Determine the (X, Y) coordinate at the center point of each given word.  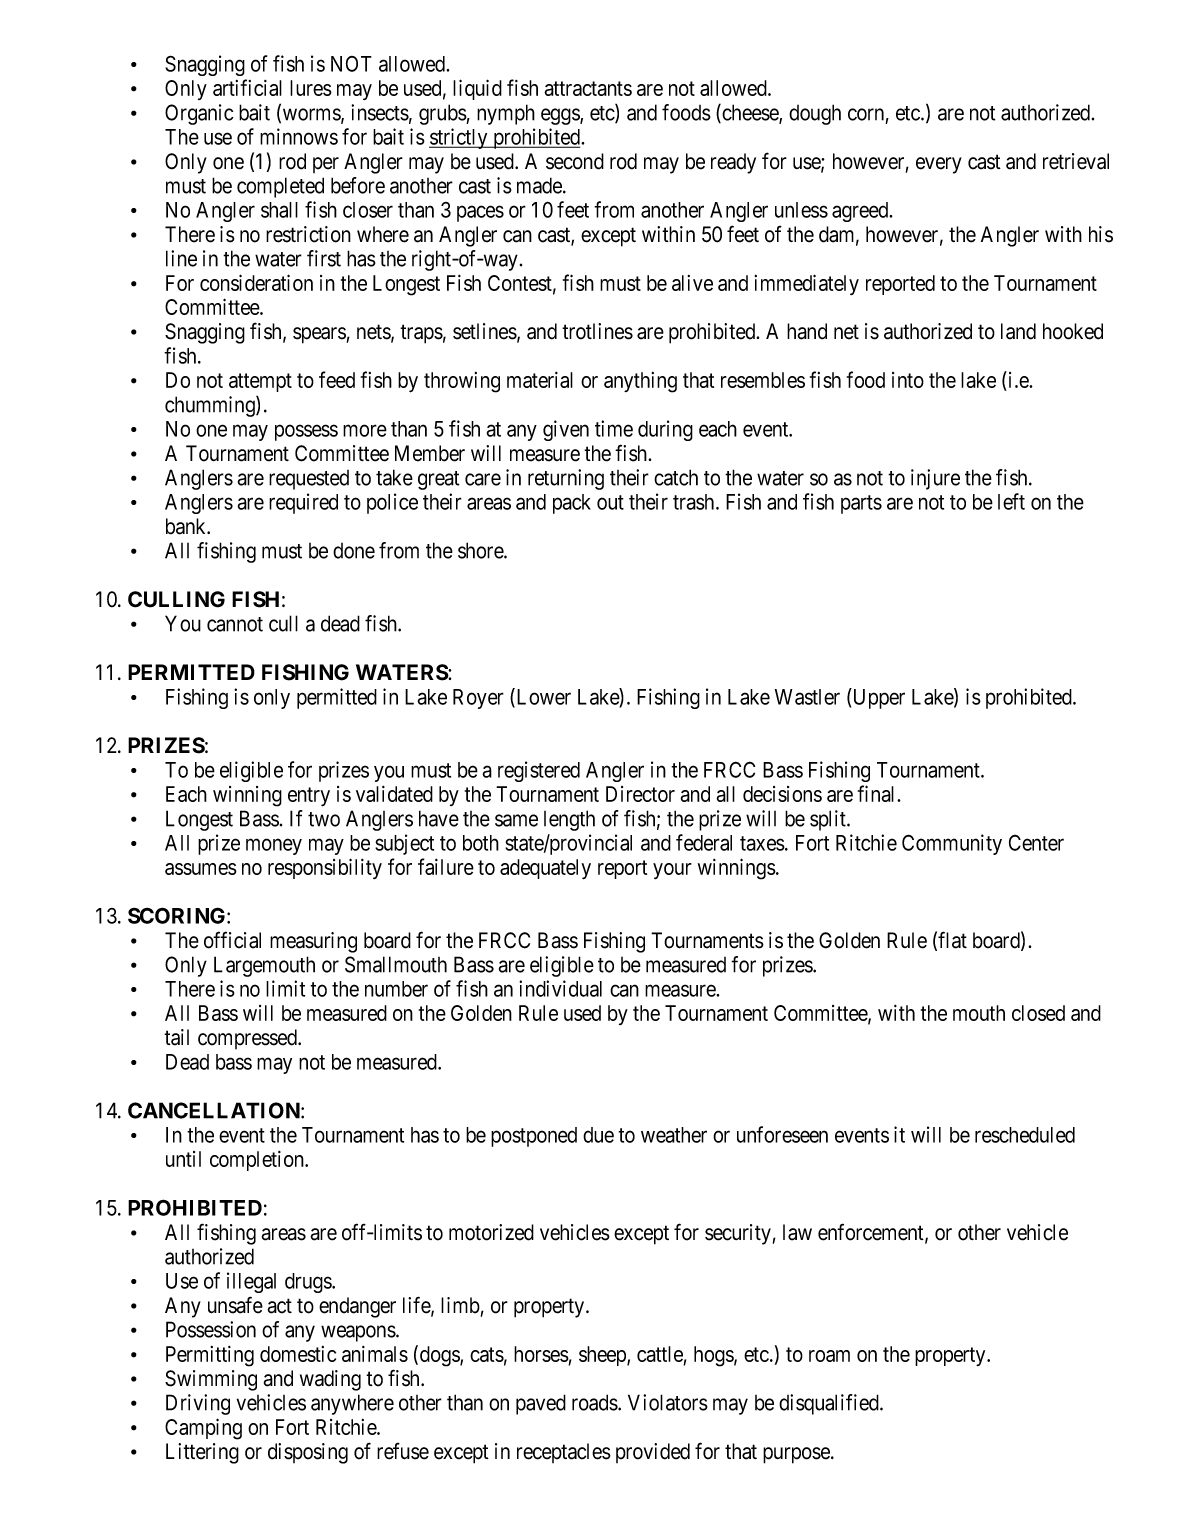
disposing (308, 1453)
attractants (588, 88)
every (939, 165)
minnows (299, 136)
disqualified (830, 1404)
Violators (668, 1402)
